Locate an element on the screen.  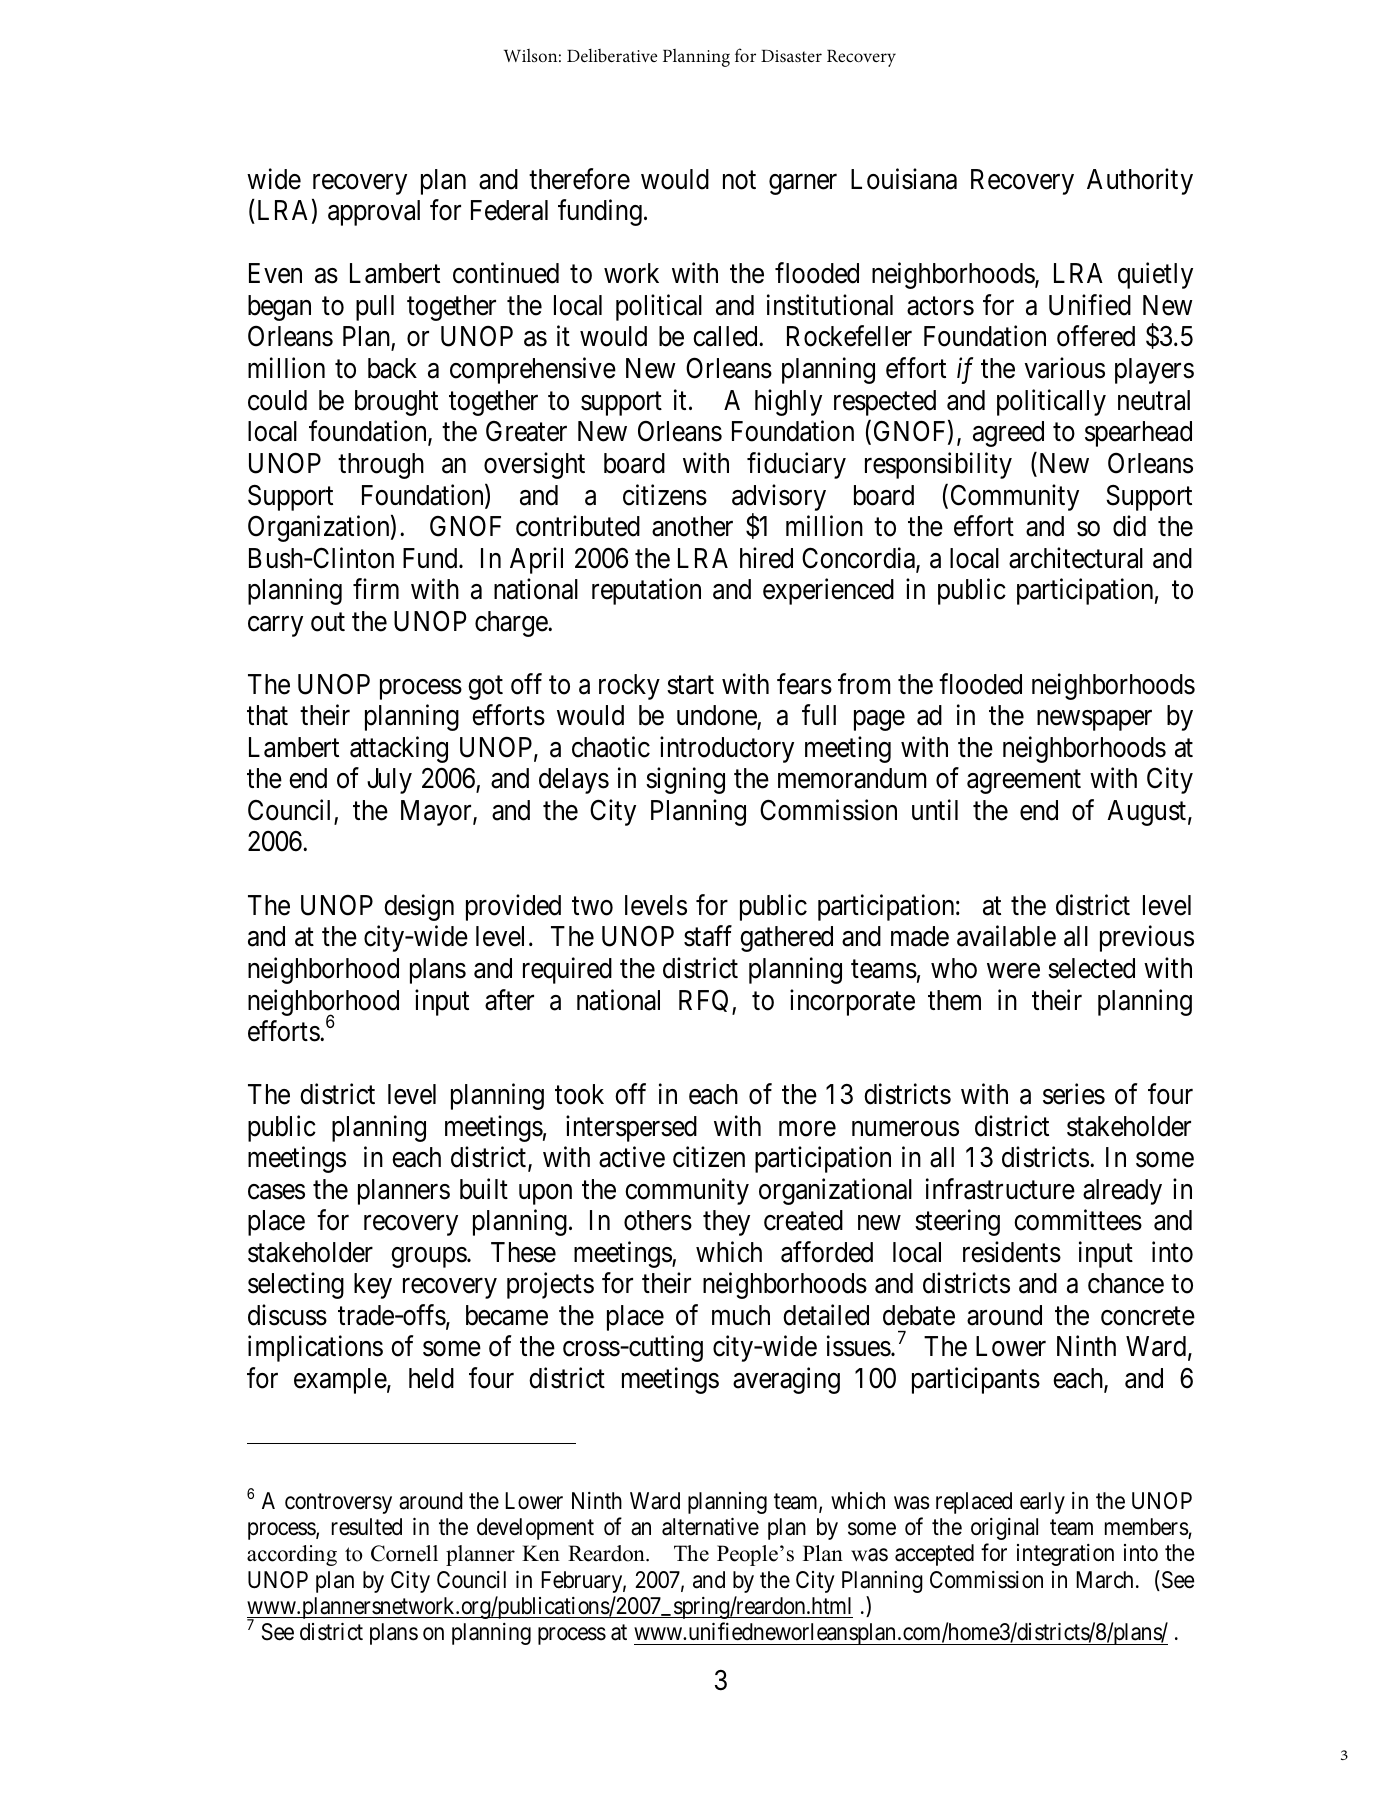
agreement is located at coordinates (1024, 782).
